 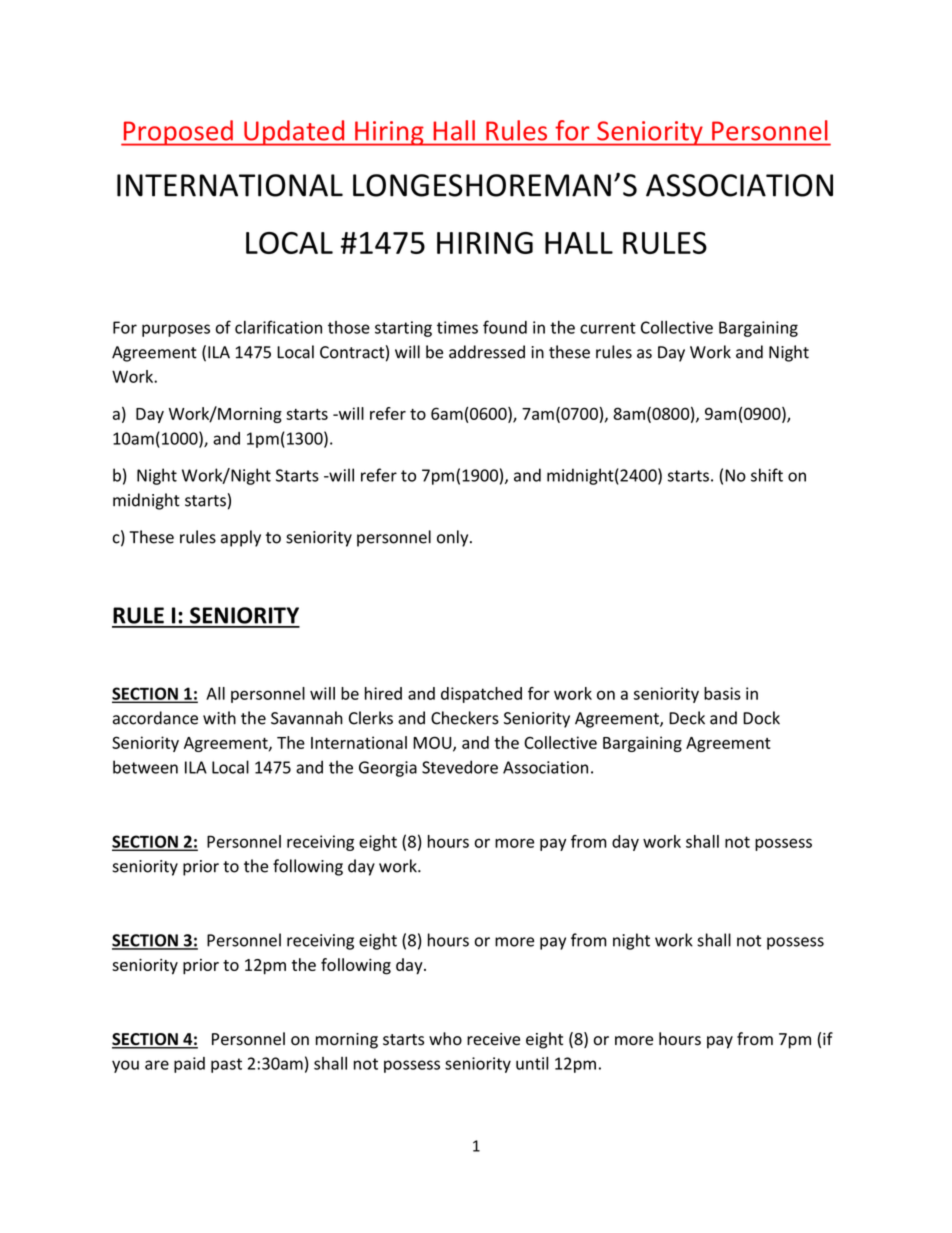 I want to click on Updated, so click(x=294, y=133).
